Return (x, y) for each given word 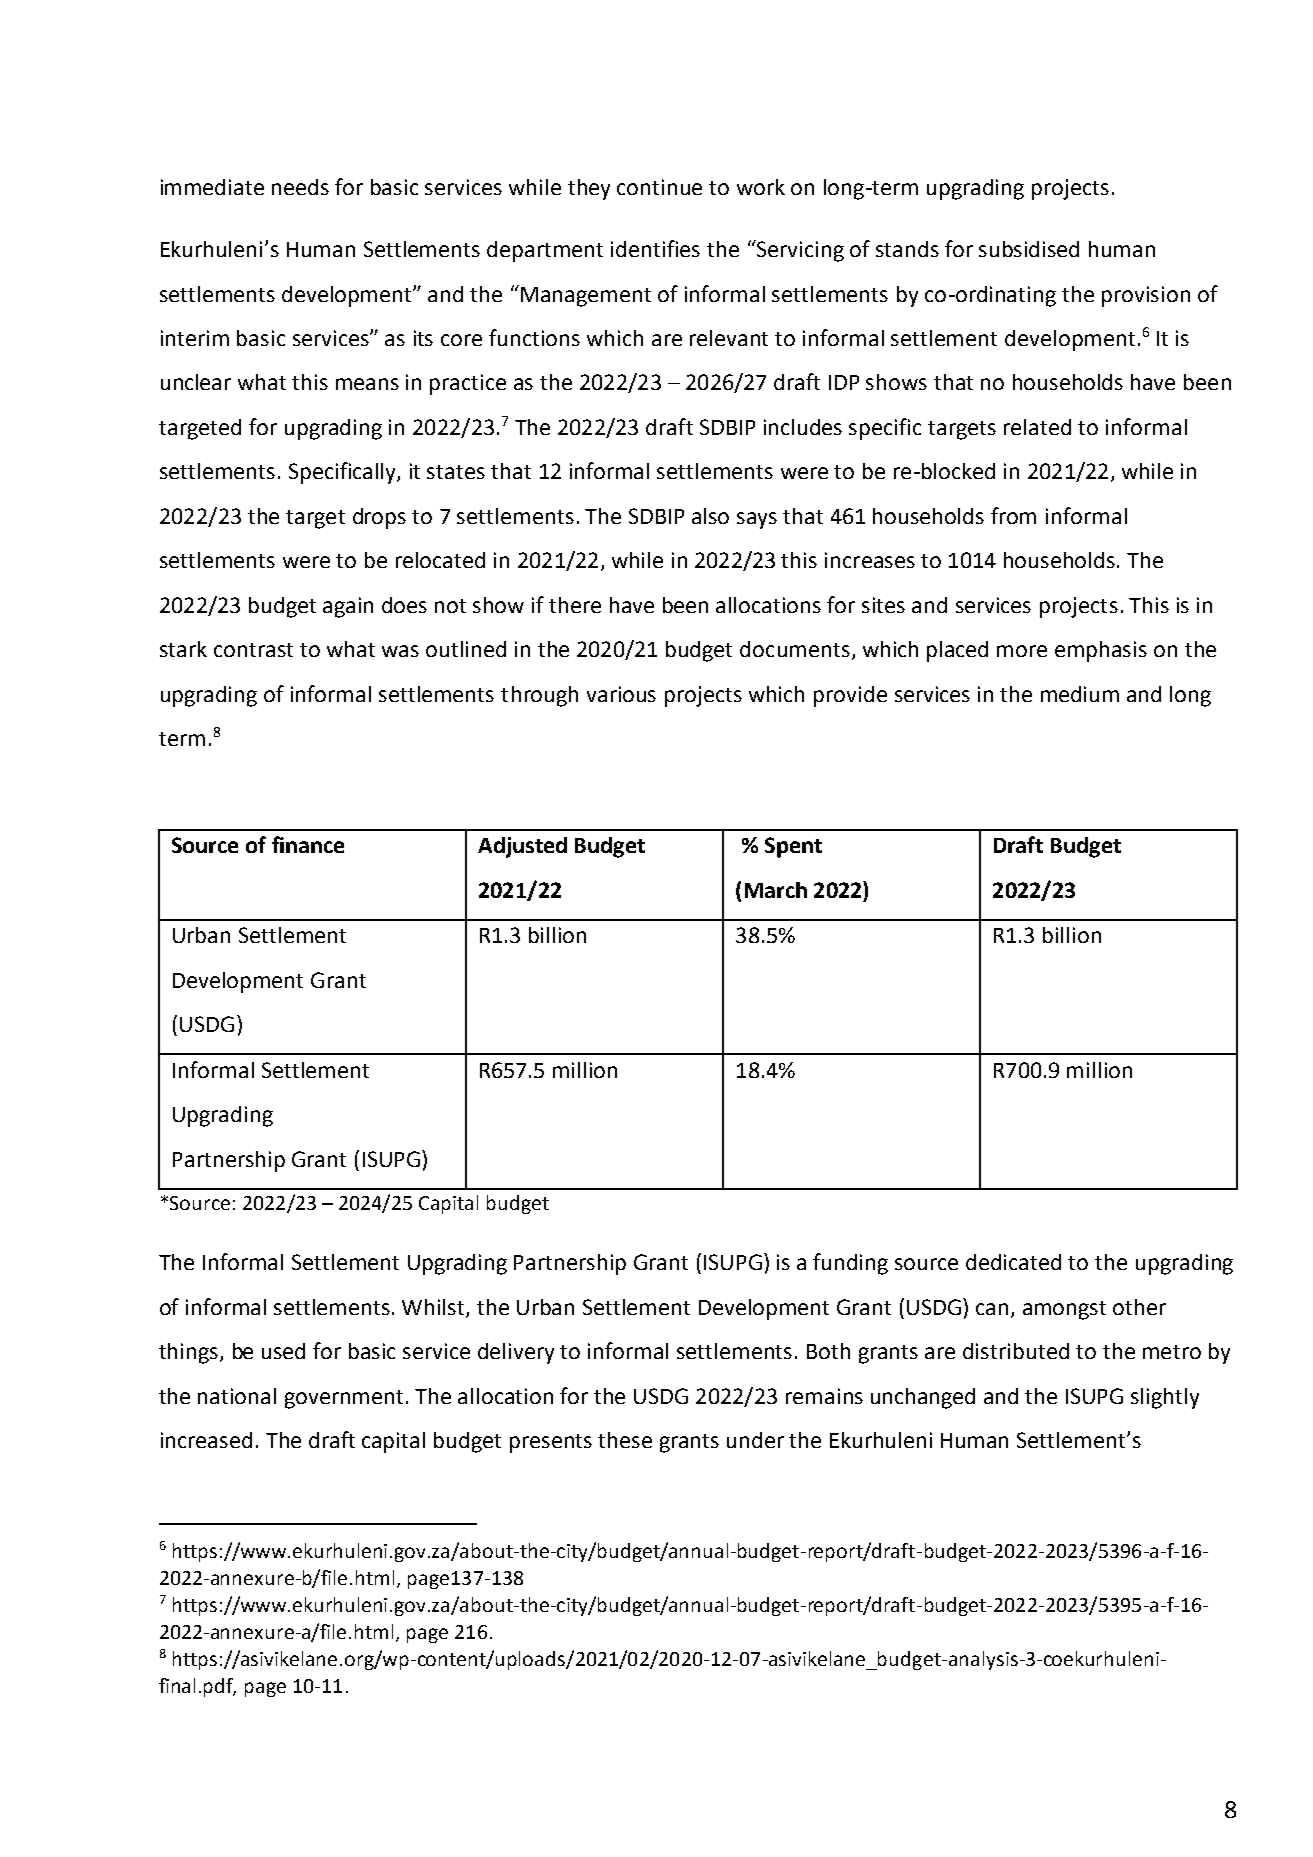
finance (308, 844)
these (625, 1440)
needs (300, 187)
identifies (655, 248)
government (344, 1399)
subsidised (1029, 249)
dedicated (1013, 1262)
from (1013, 515)
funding (850, 1264)
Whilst (434, 1308)
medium (1080, 694)
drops (379, 518)
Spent (793, 847)
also (710, 516)
